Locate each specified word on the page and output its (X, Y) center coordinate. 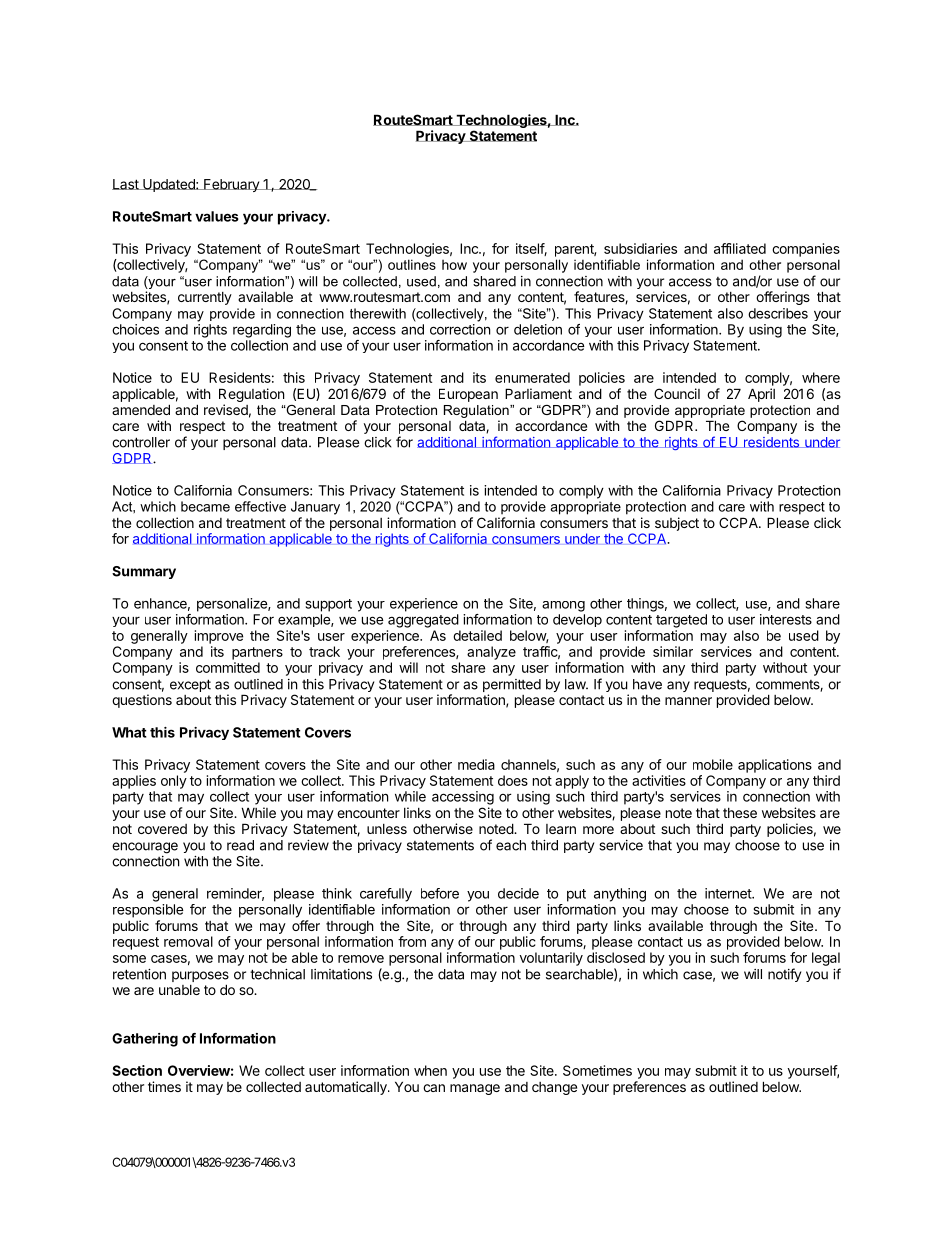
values (217, 216)
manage (475, 1089)
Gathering (145, 1040)
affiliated (740, 248)
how (454, 265)
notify (784, 975)
